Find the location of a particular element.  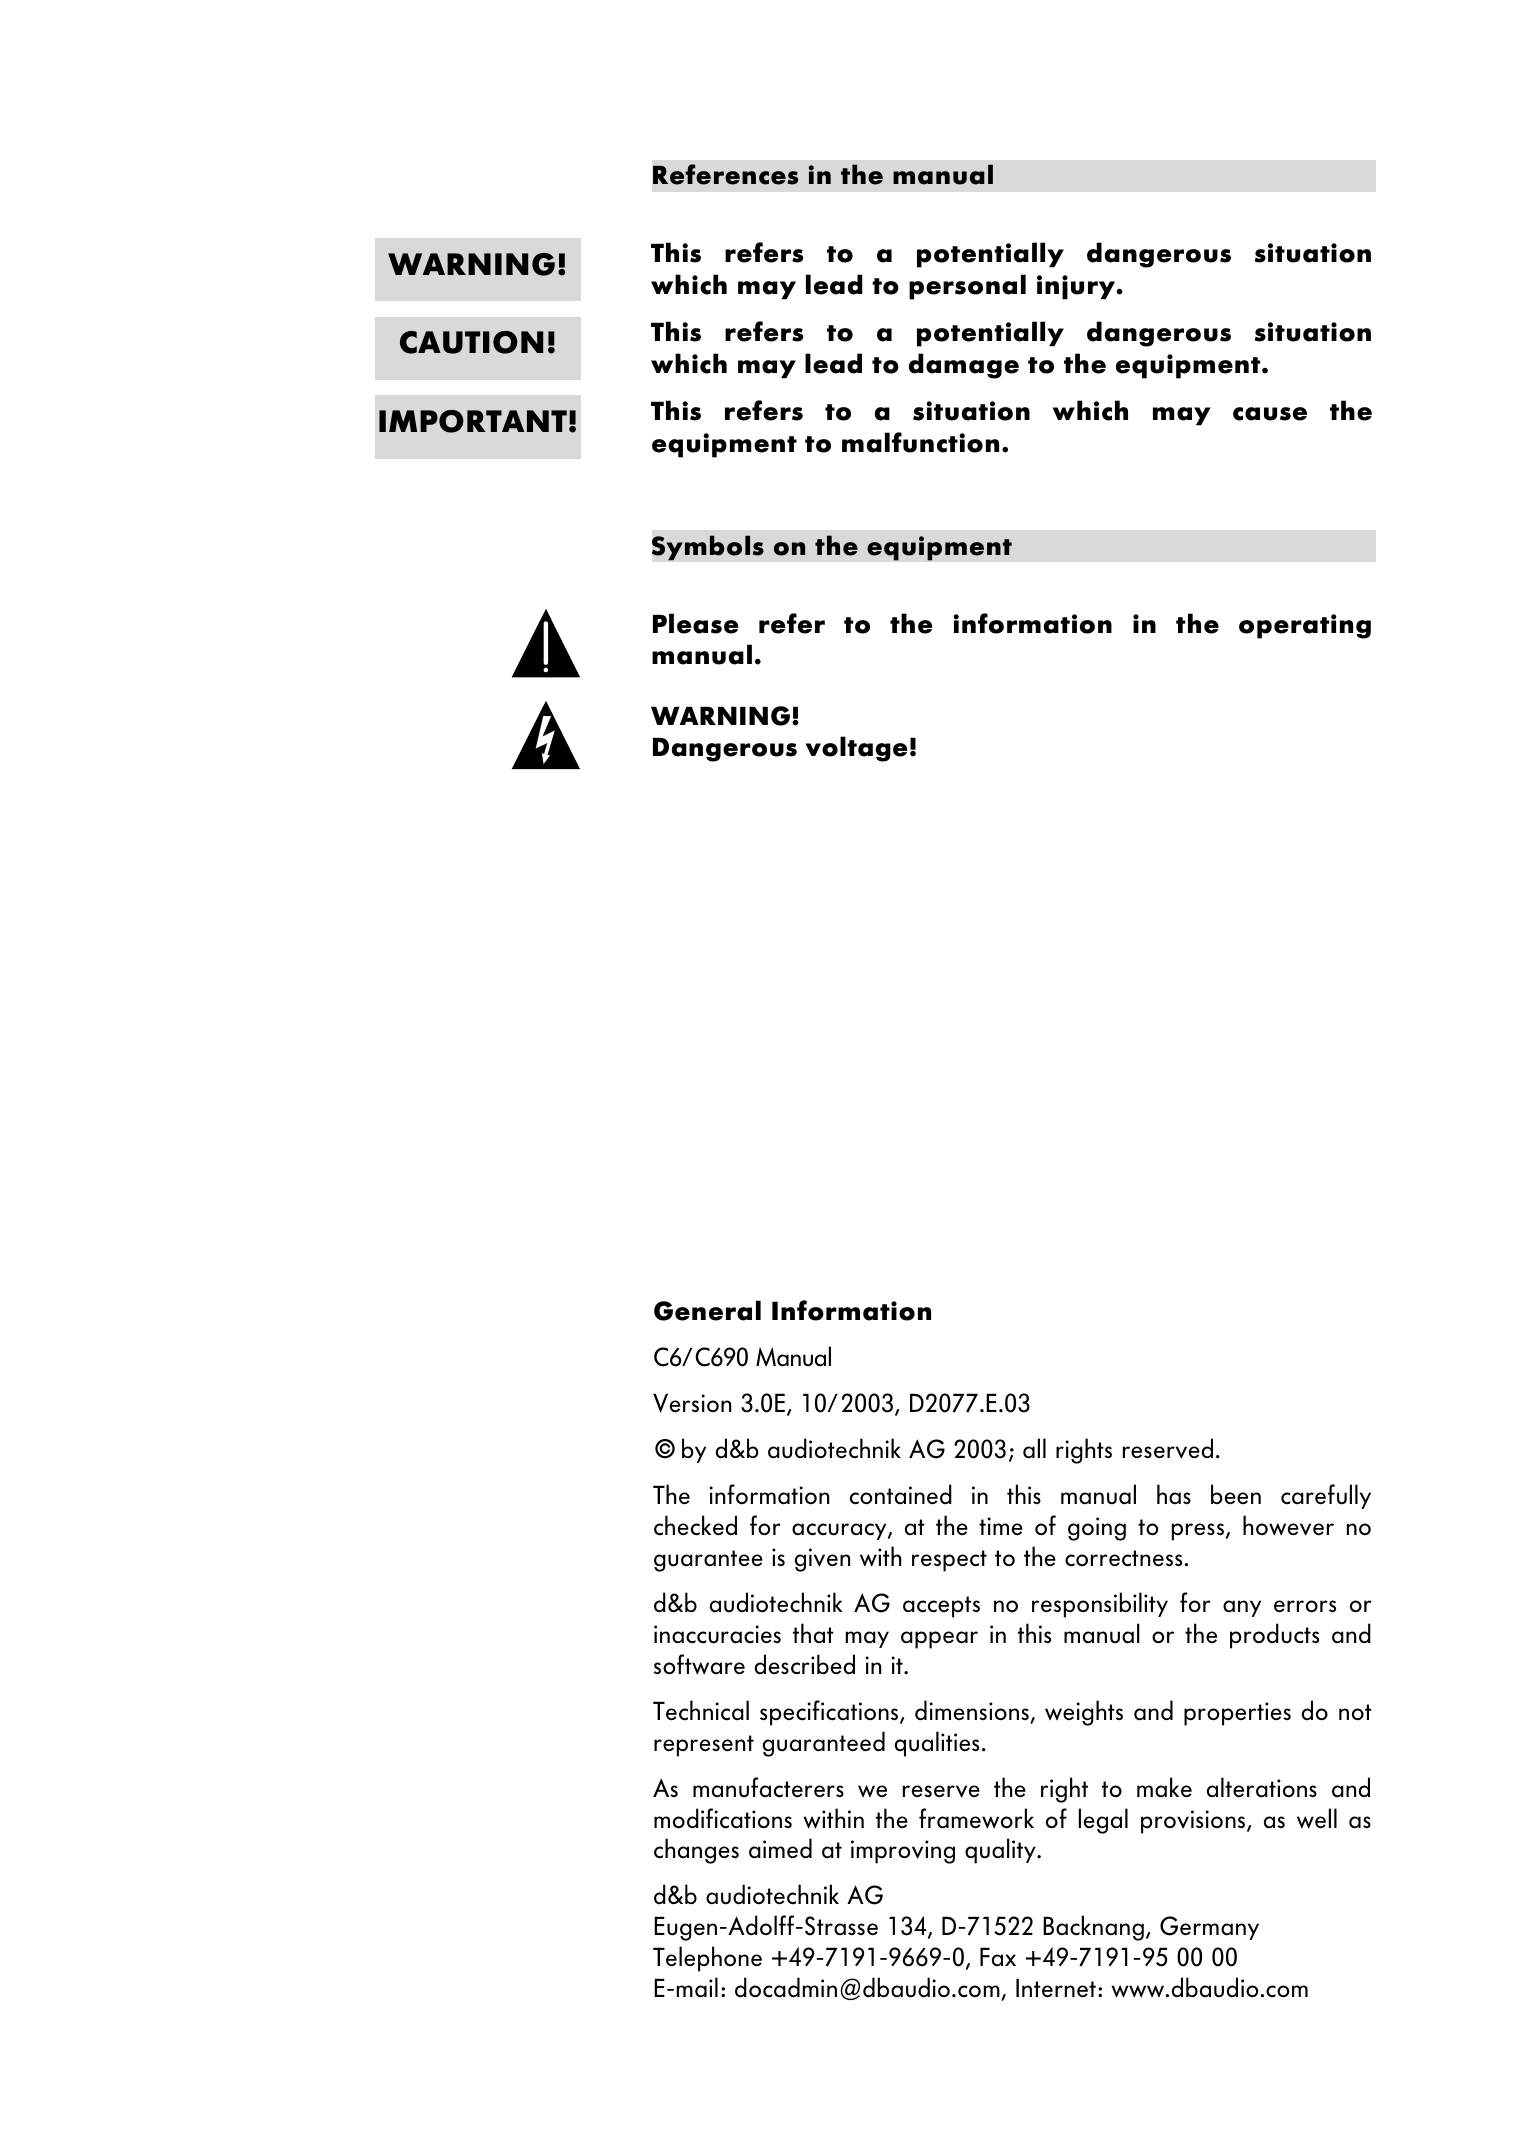

Please is located at coordinates (696, 623).
